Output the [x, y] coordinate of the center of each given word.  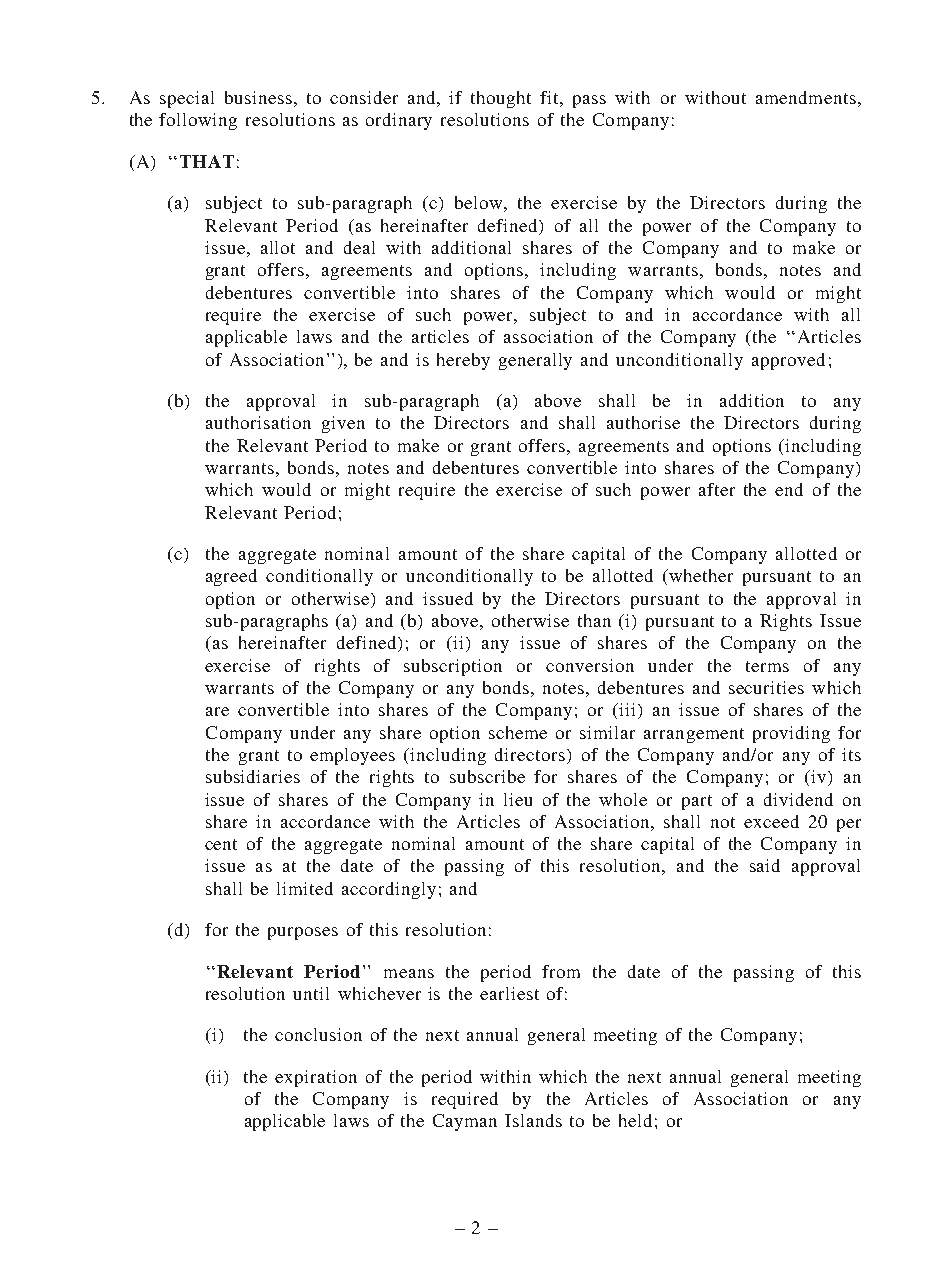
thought [501, 99]
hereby [463, 361]
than [594, 620]
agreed [231, 577]
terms [767, 666]
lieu [518, 799]
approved [788, 361]
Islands [533, 1120]
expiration [316, 1078]
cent [221, 844]
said [765, 865]
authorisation [258, 422]
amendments [806, 97]
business [258, 97]
